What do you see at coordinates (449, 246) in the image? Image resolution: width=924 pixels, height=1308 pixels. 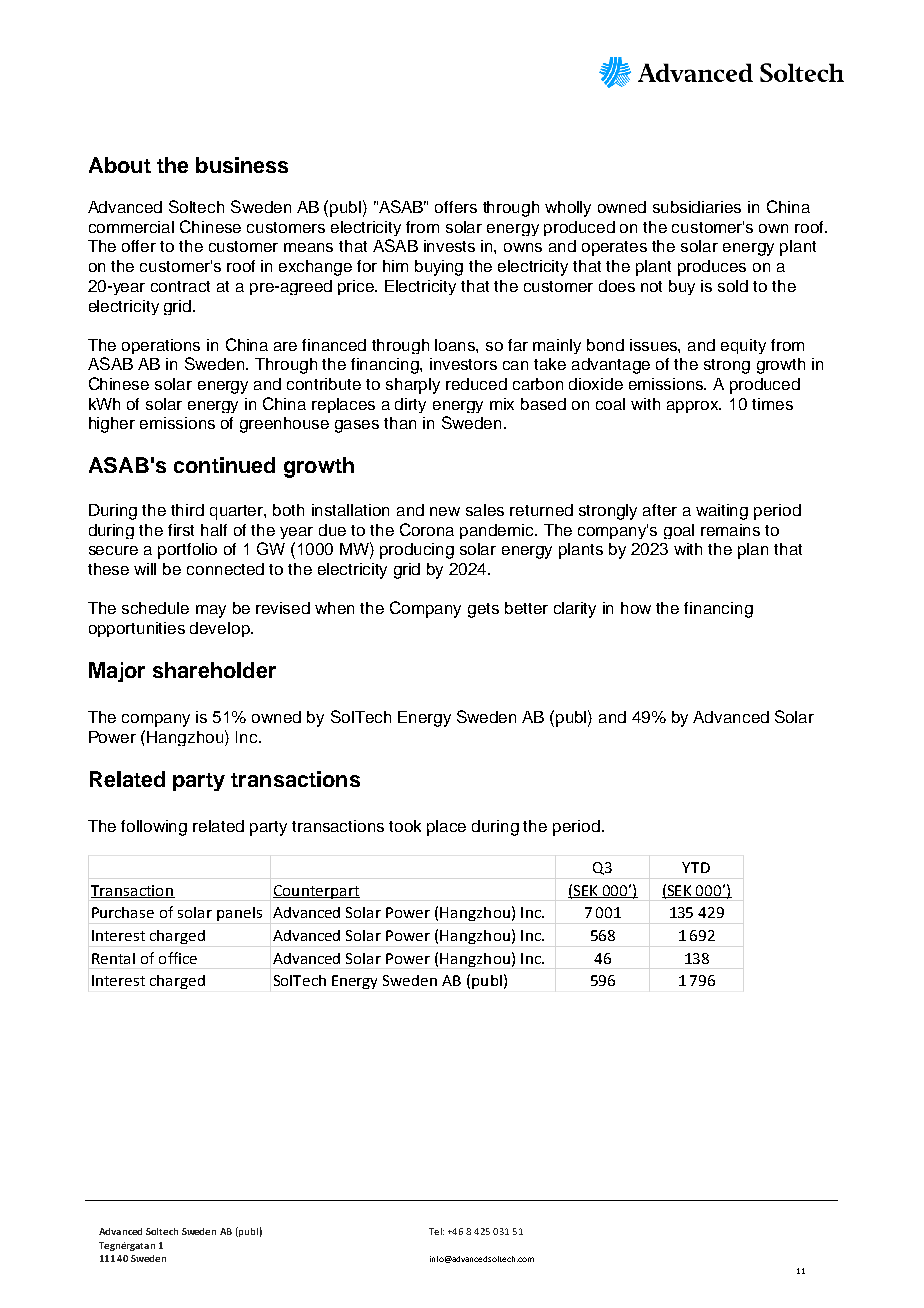 I see `invests` at bounding box center [449, 246].
